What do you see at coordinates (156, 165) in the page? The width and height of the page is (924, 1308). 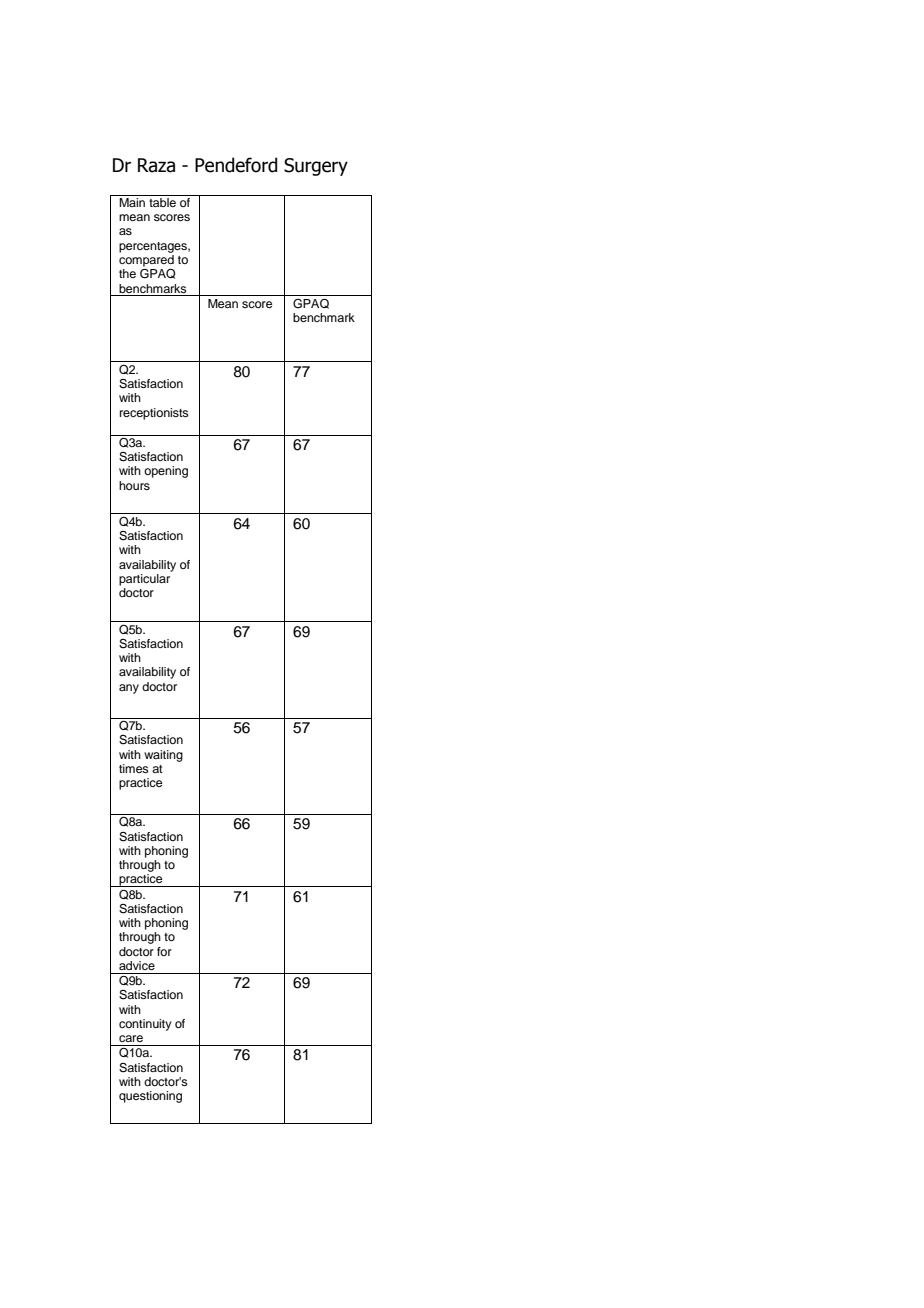 I see `Raza` at bounding box center [156, 165].
